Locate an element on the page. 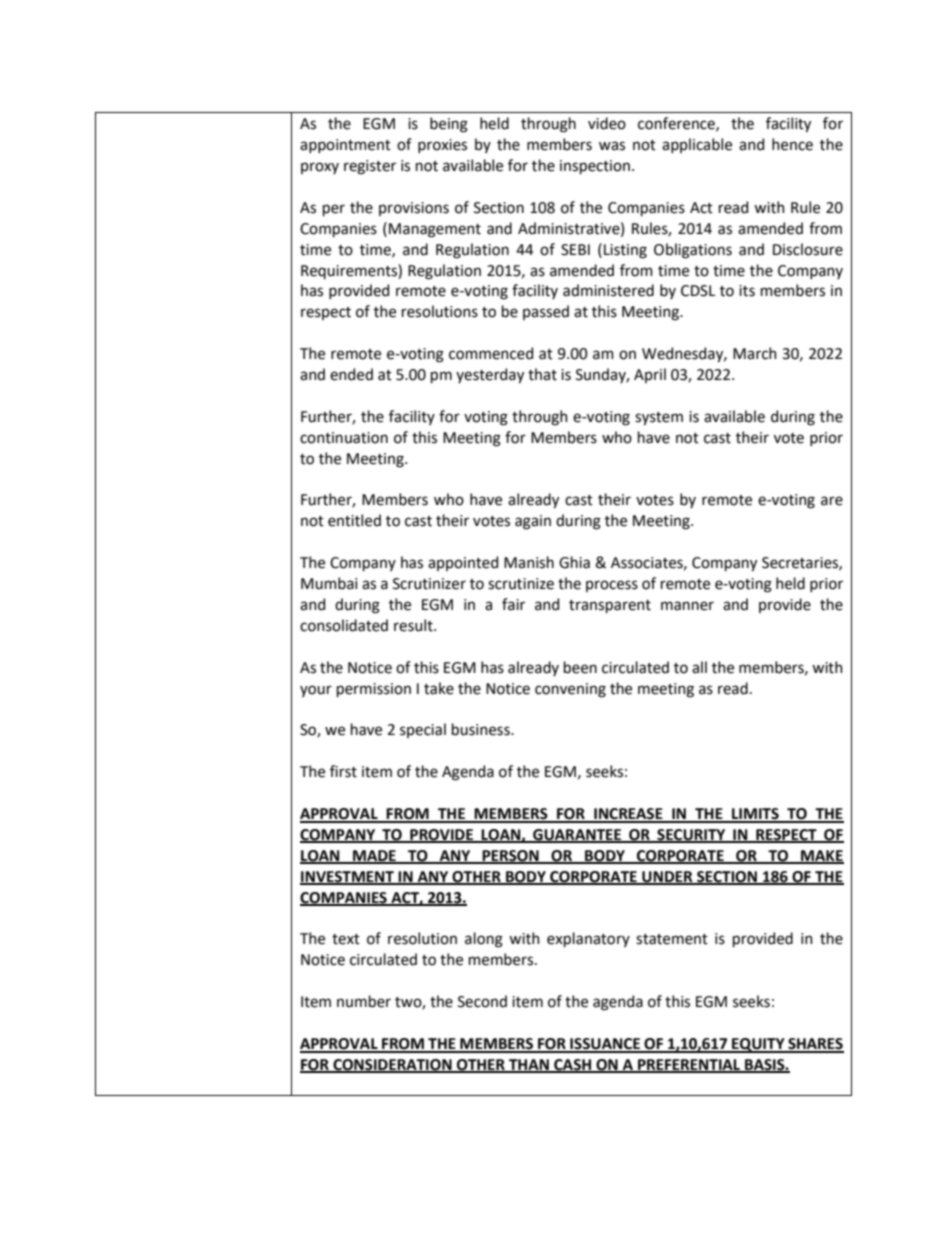  March is located at coordinates (755, 353).
